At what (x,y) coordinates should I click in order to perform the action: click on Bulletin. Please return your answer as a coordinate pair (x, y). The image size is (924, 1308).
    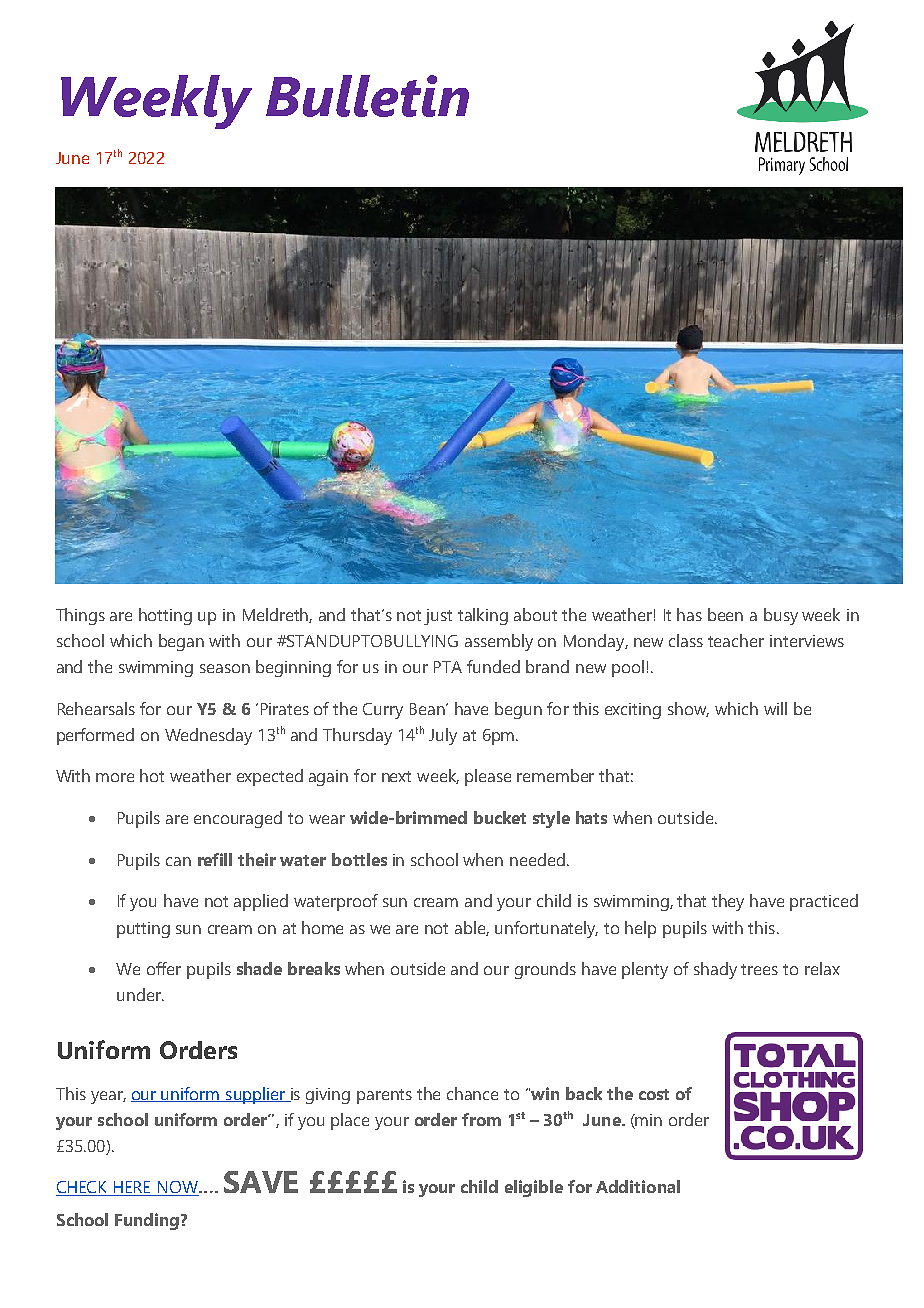
    Looking at the image, I should click on (367, 96).
